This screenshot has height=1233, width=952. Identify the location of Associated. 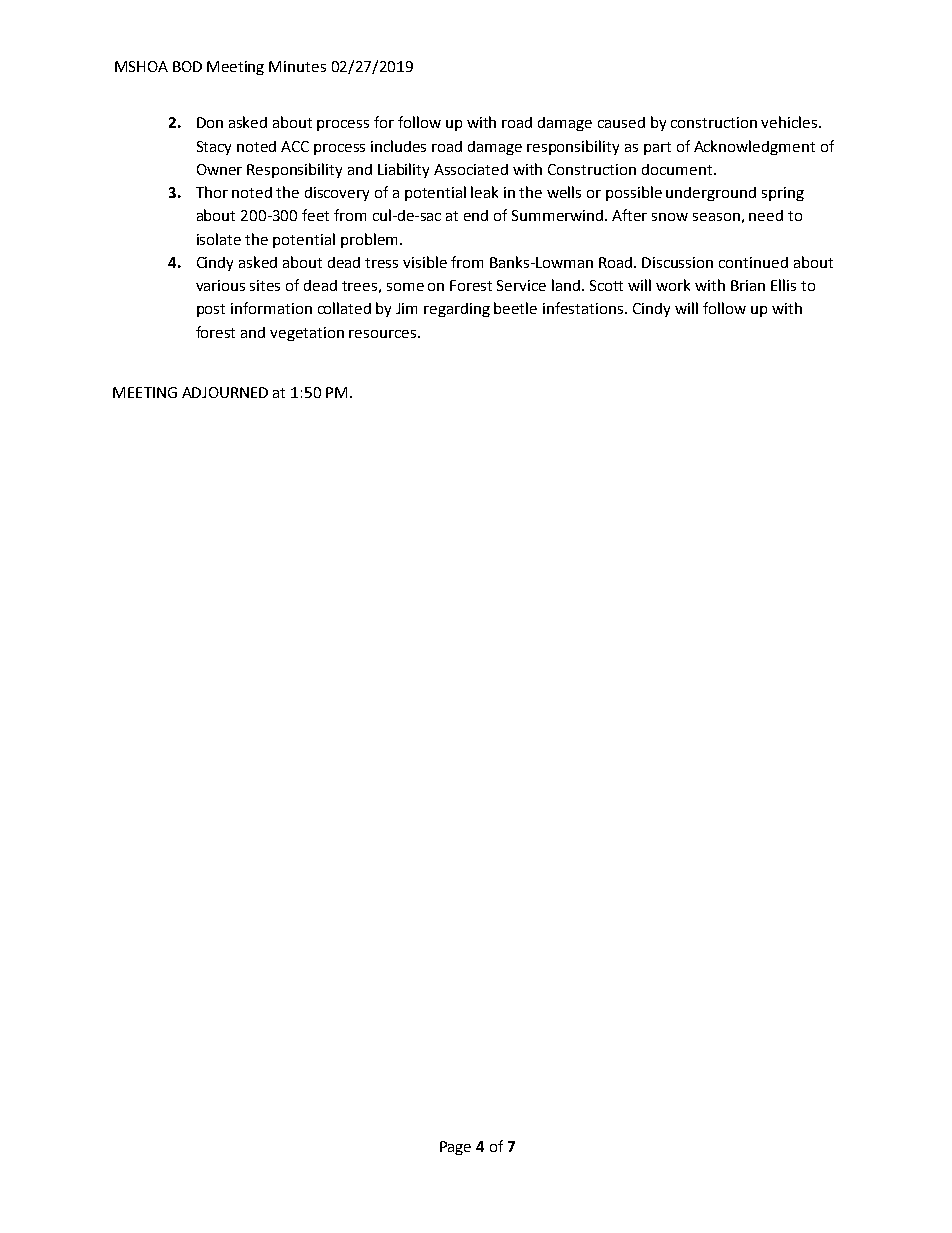
(471, 169).
